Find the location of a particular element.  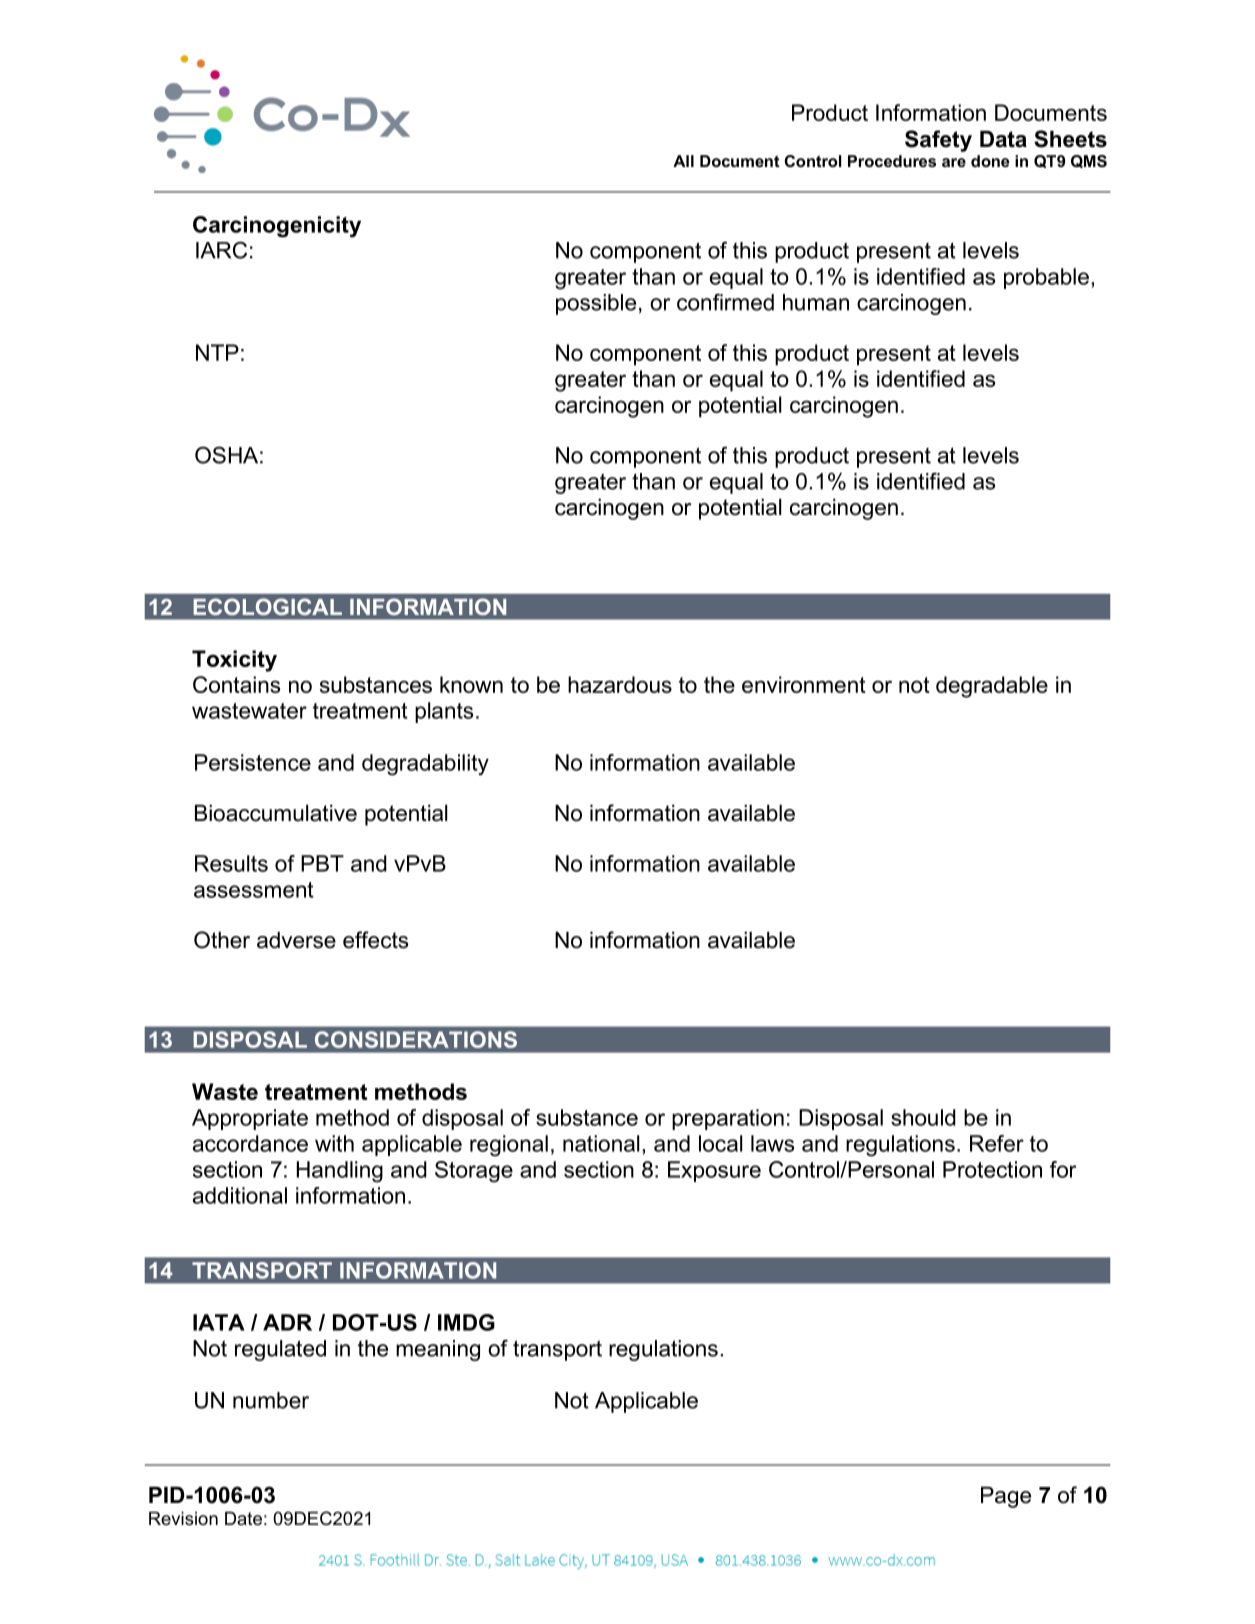

All is located at coordinates (683, 161).
